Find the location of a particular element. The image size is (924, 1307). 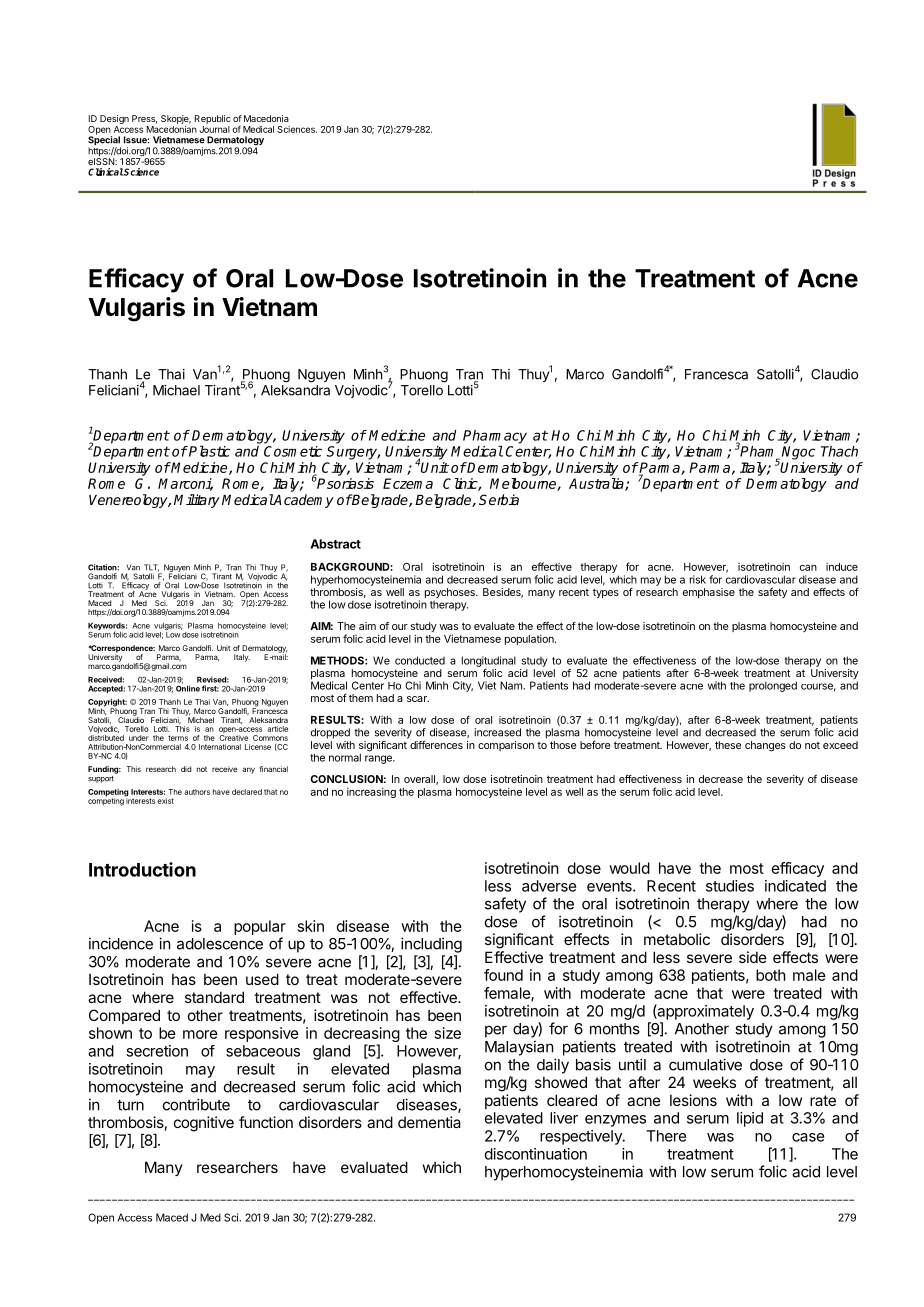

prolonged is located at coordinates (773, 686).
